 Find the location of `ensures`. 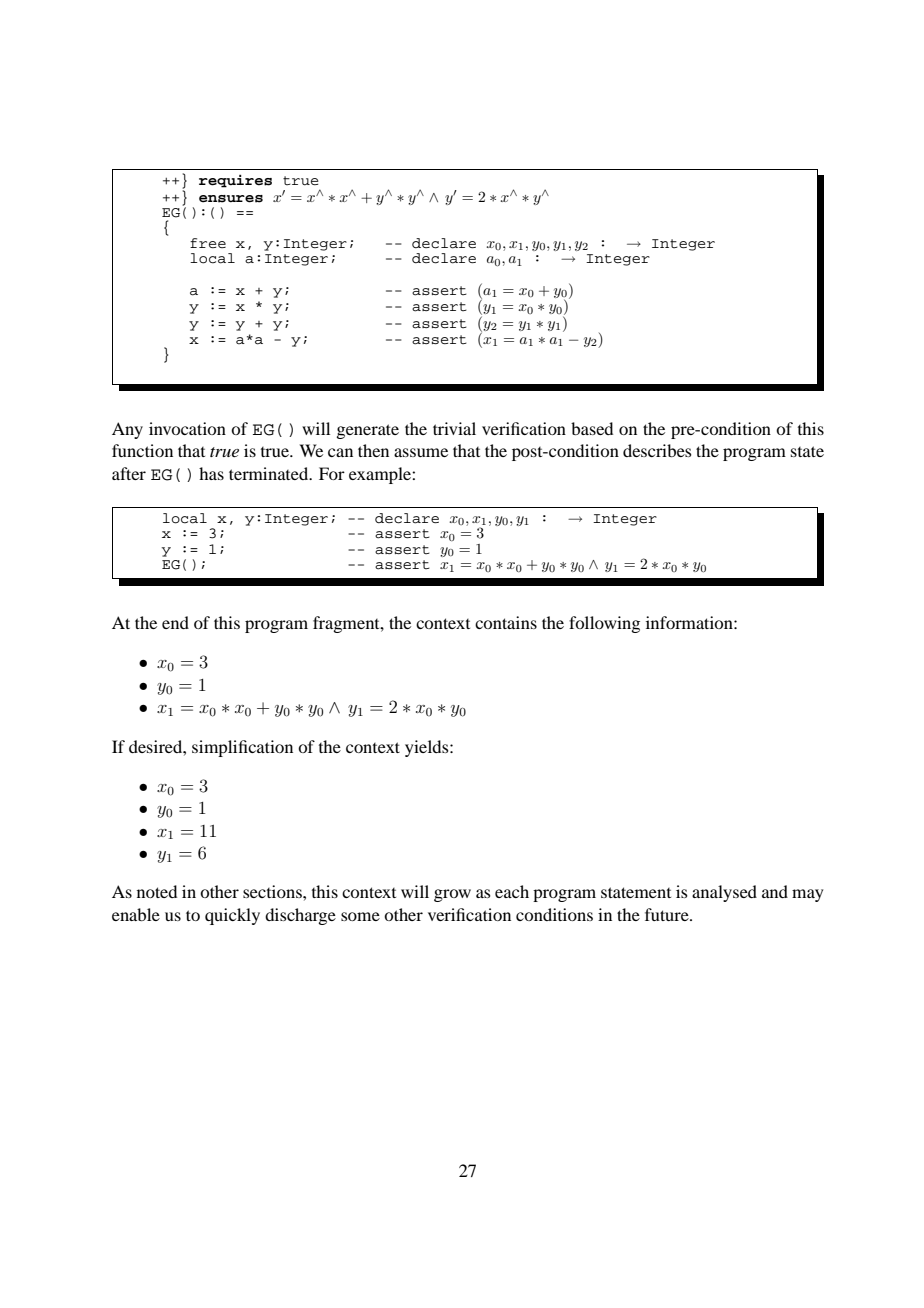

ensures is located at coordinates (231, 199).
